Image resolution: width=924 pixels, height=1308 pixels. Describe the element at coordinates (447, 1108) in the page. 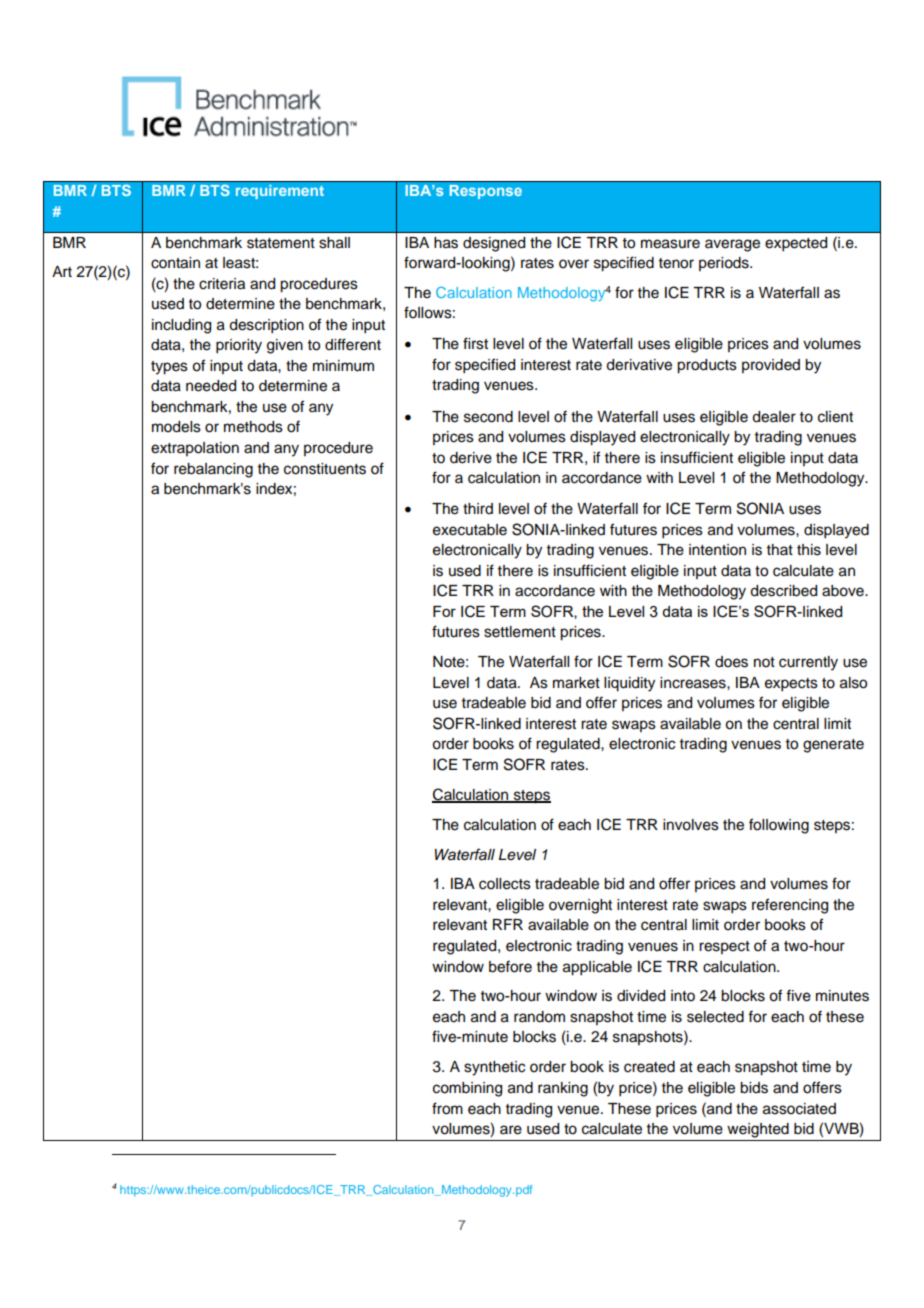

I see `from` at that location.
